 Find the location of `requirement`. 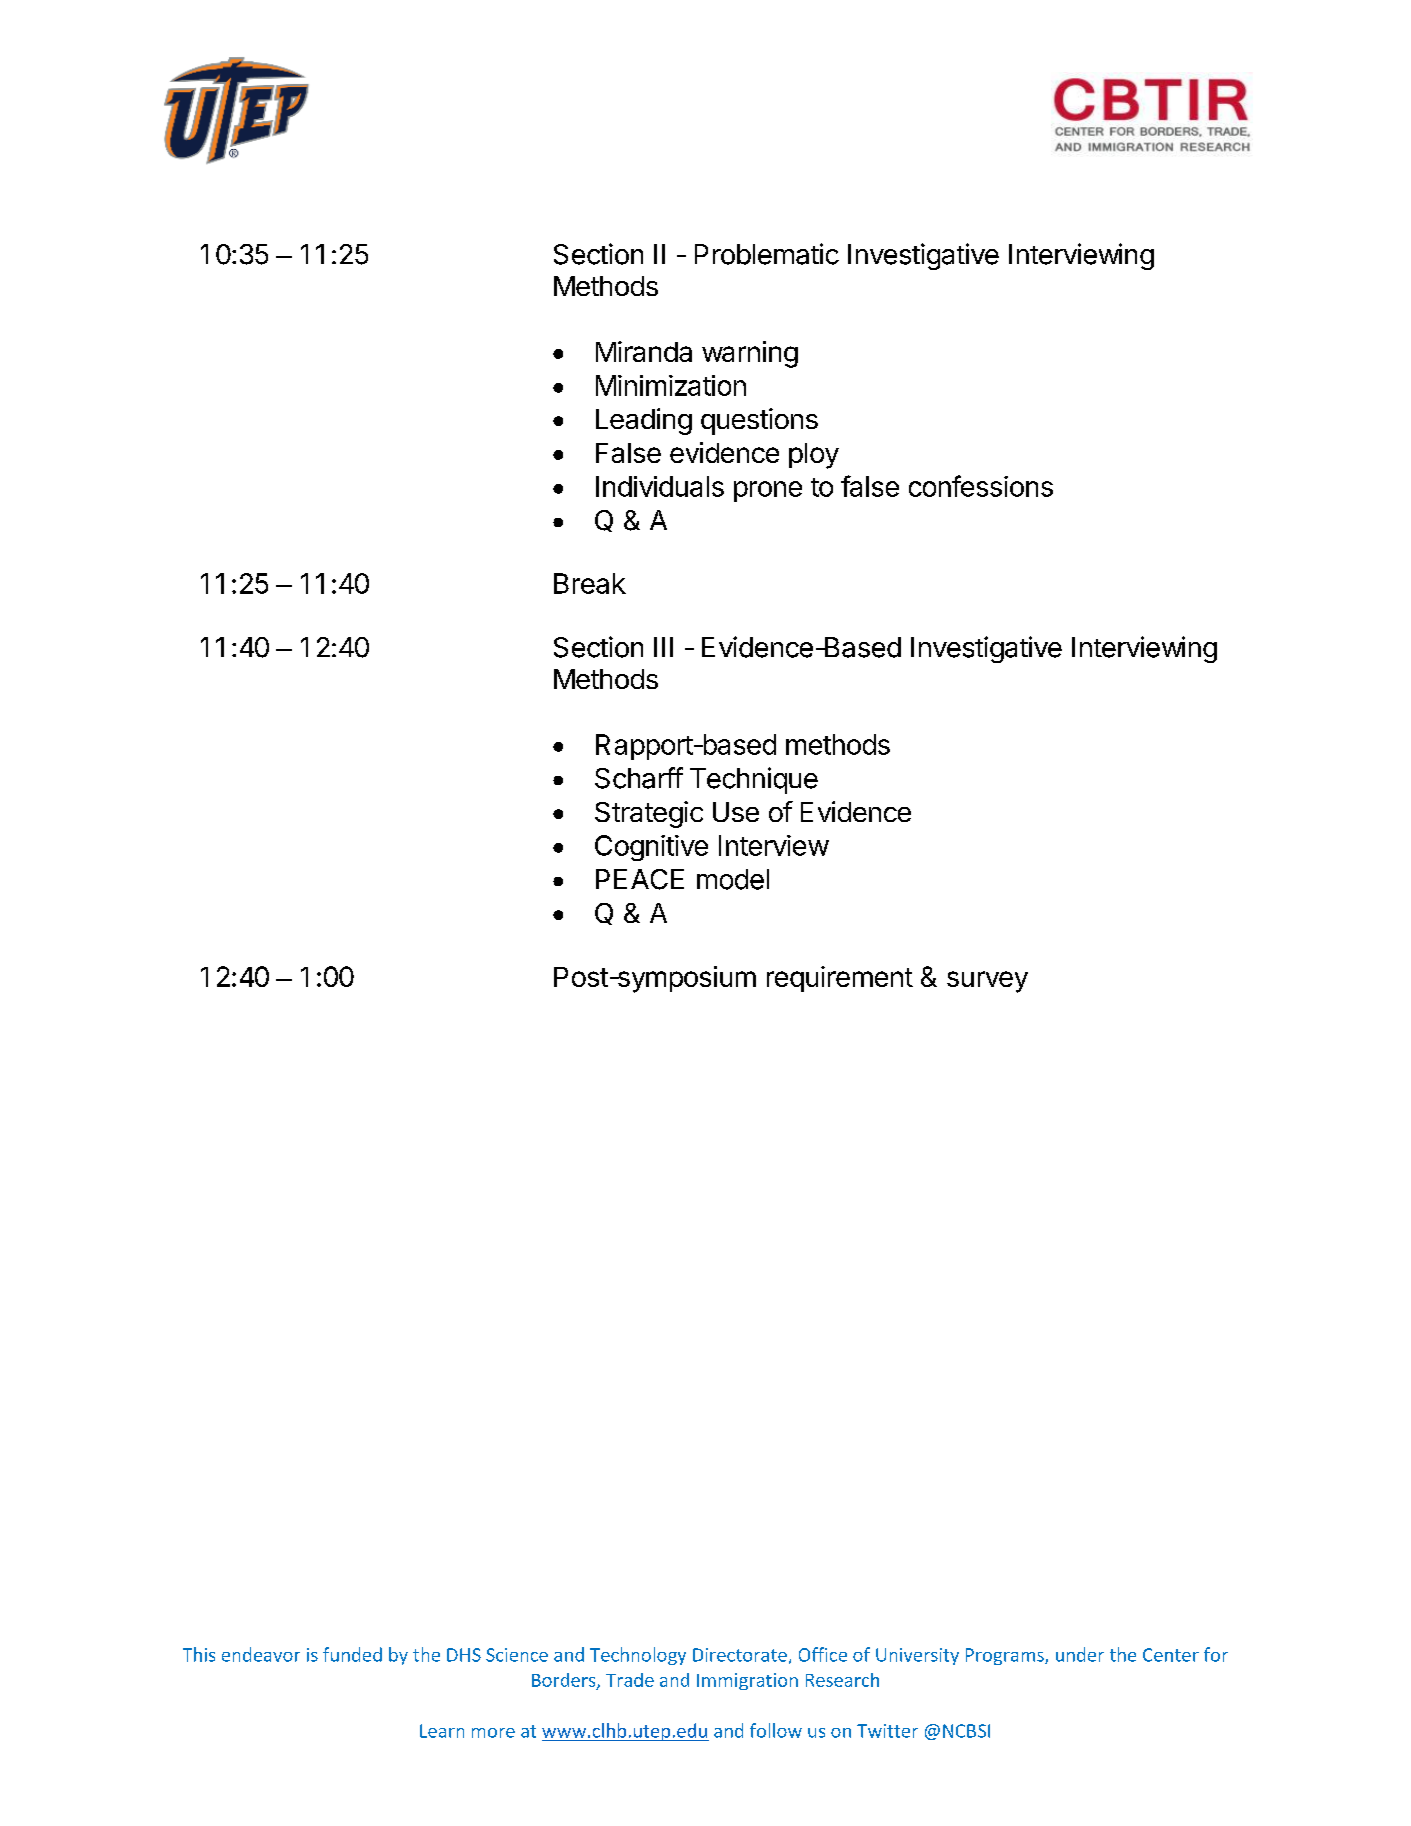

requirement is located at coordinates (840, 979).
